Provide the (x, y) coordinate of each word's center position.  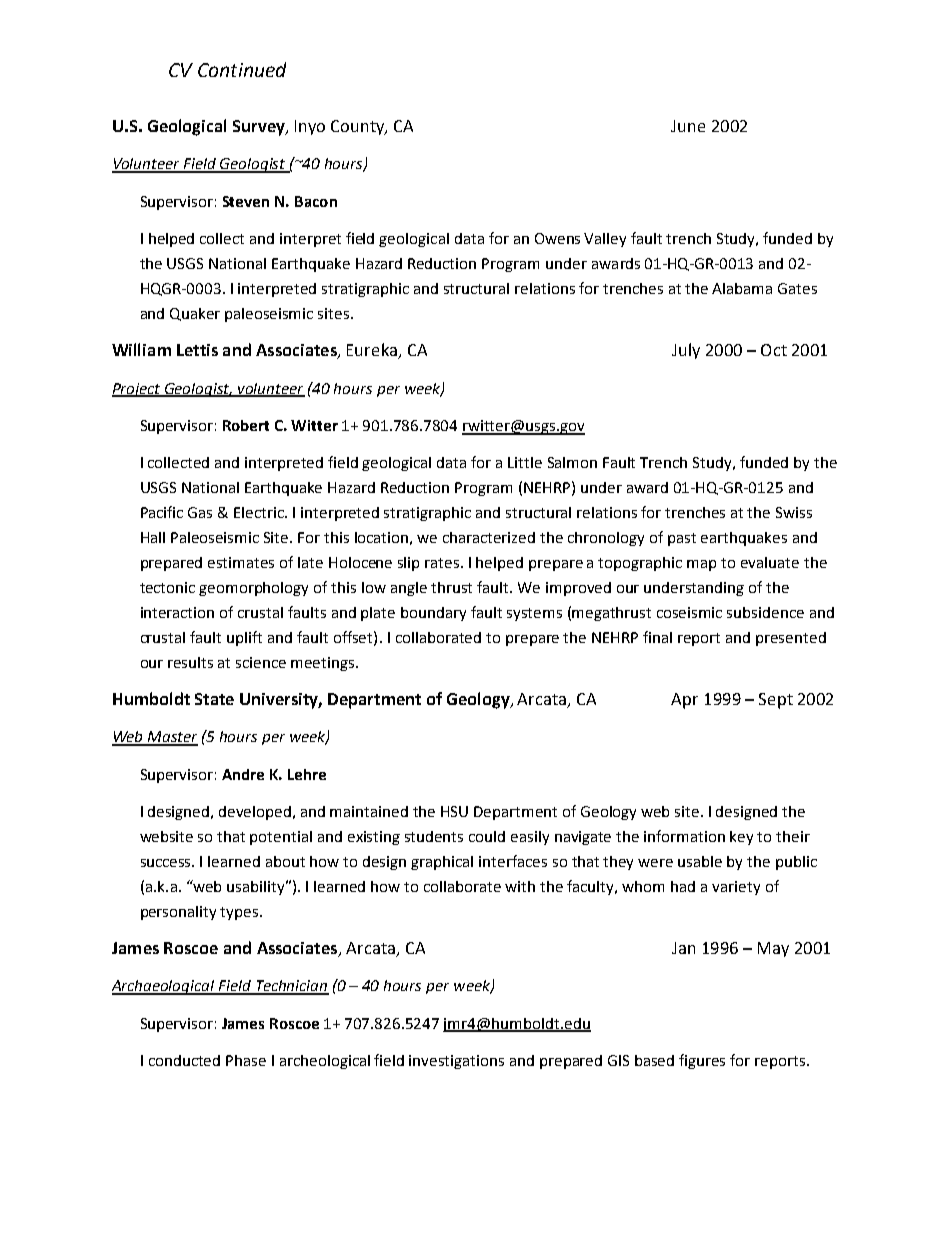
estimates (241, 562)
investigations (456, 1062)
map (701, 565)
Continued (242, 69)
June (688, 126)
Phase (246, 1060)
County (359, 127)
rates (443, 563)
